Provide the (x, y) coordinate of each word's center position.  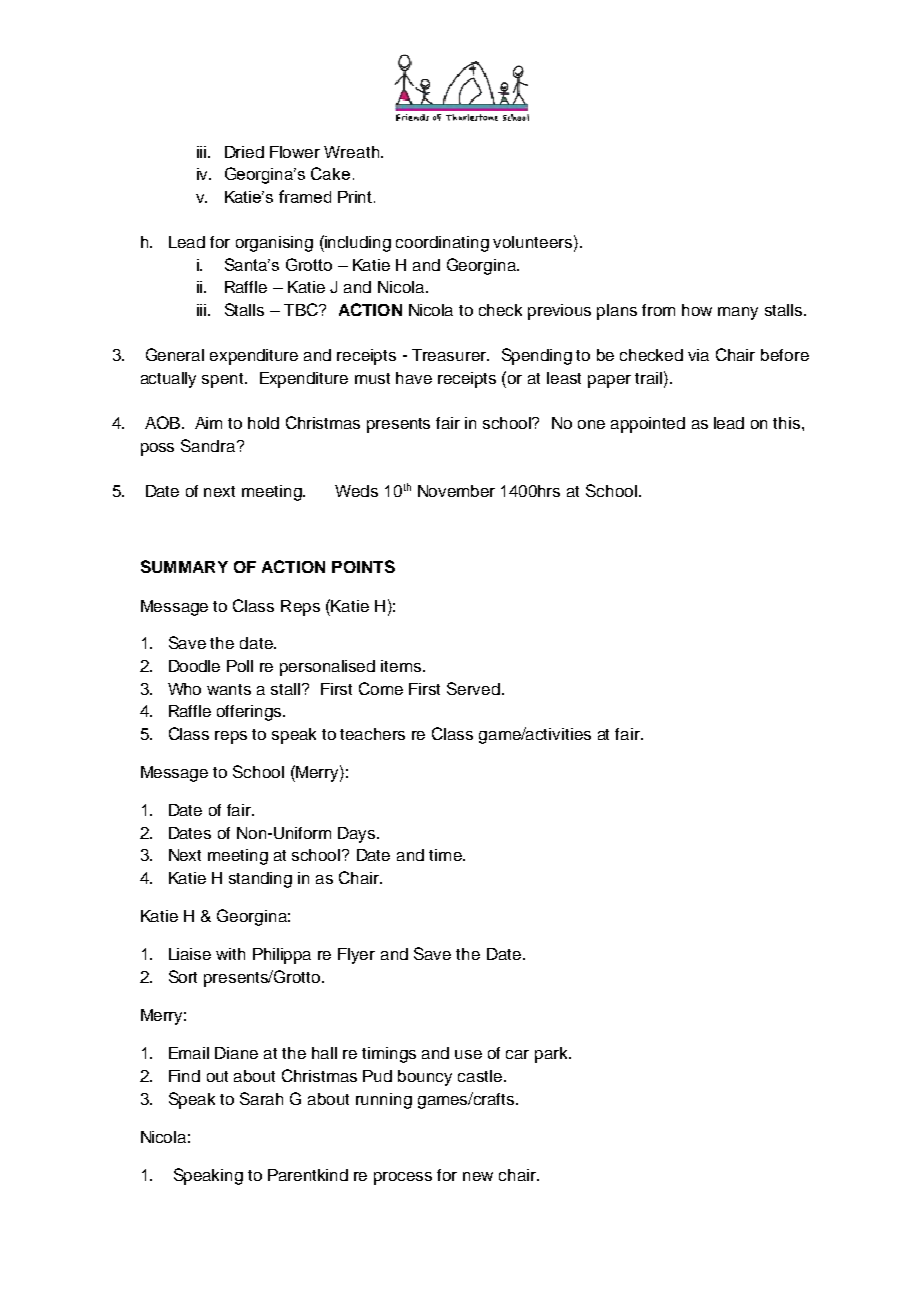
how (697, 310)
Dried (244, 152)
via (698, 355)
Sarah (261, 1098)
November (456, 491)
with (230, 954)
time (446, 855)
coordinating (442, 244)
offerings (250, 713)
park (553, 1055)
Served (473, 688)
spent (224, 380)
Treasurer (450, 355)
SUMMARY (184, 566)
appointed (648, 425)
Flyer (356, 956)
